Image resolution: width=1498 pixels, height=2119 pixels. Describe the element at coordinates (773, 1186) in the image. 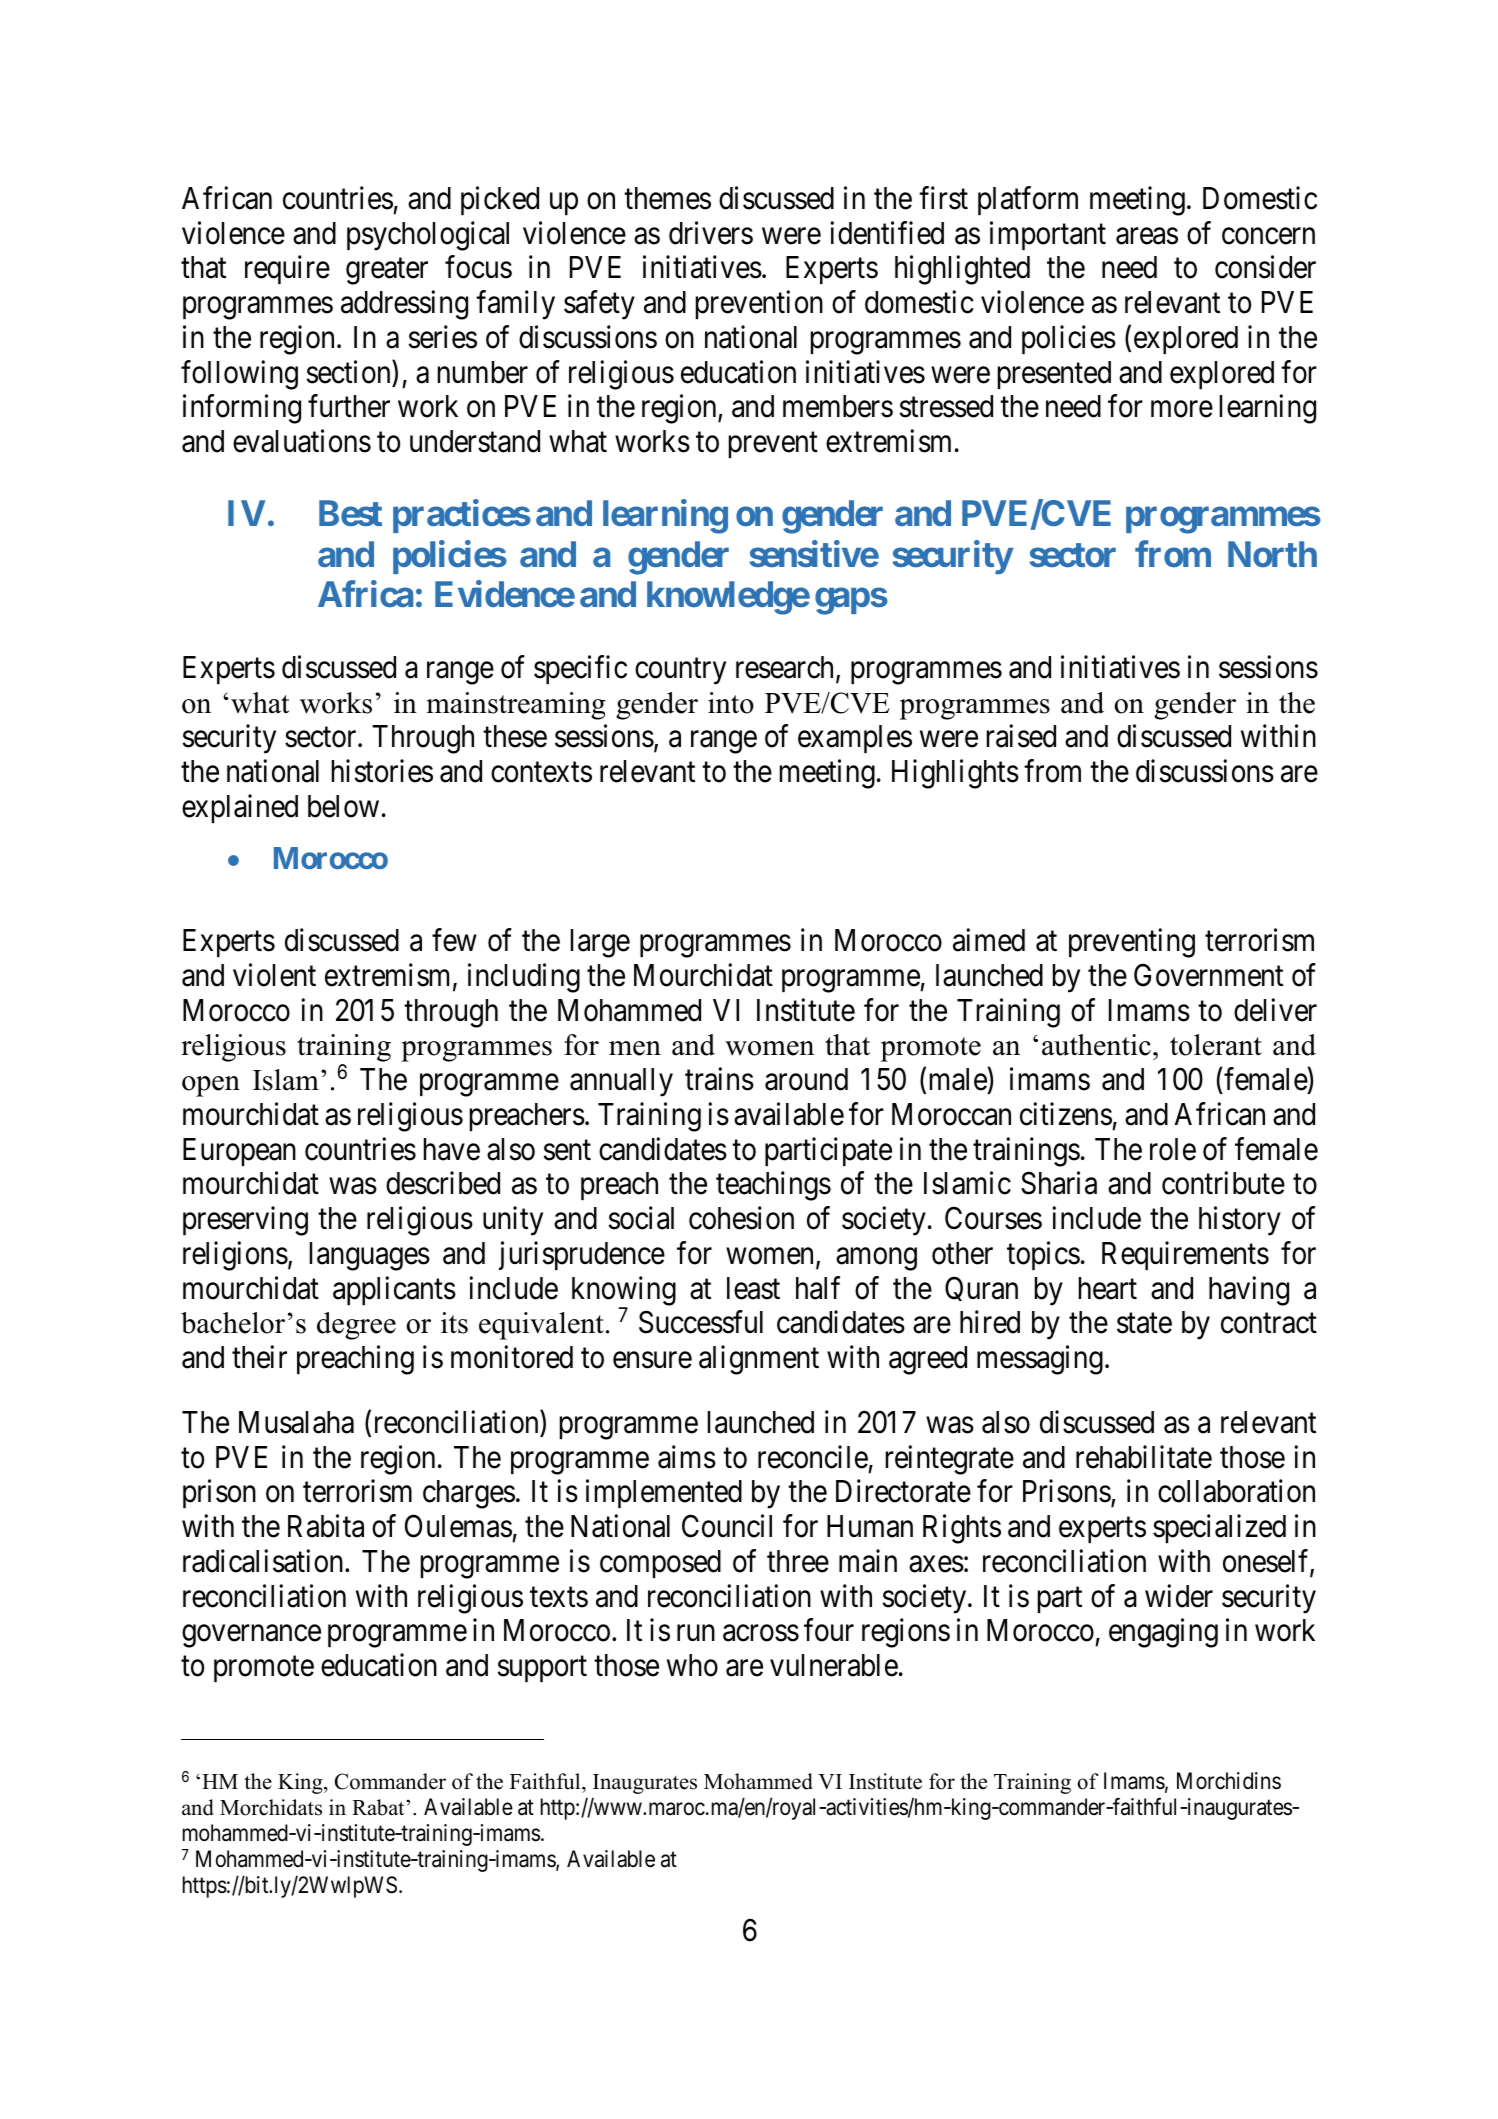

I see `teachings` at that location.
